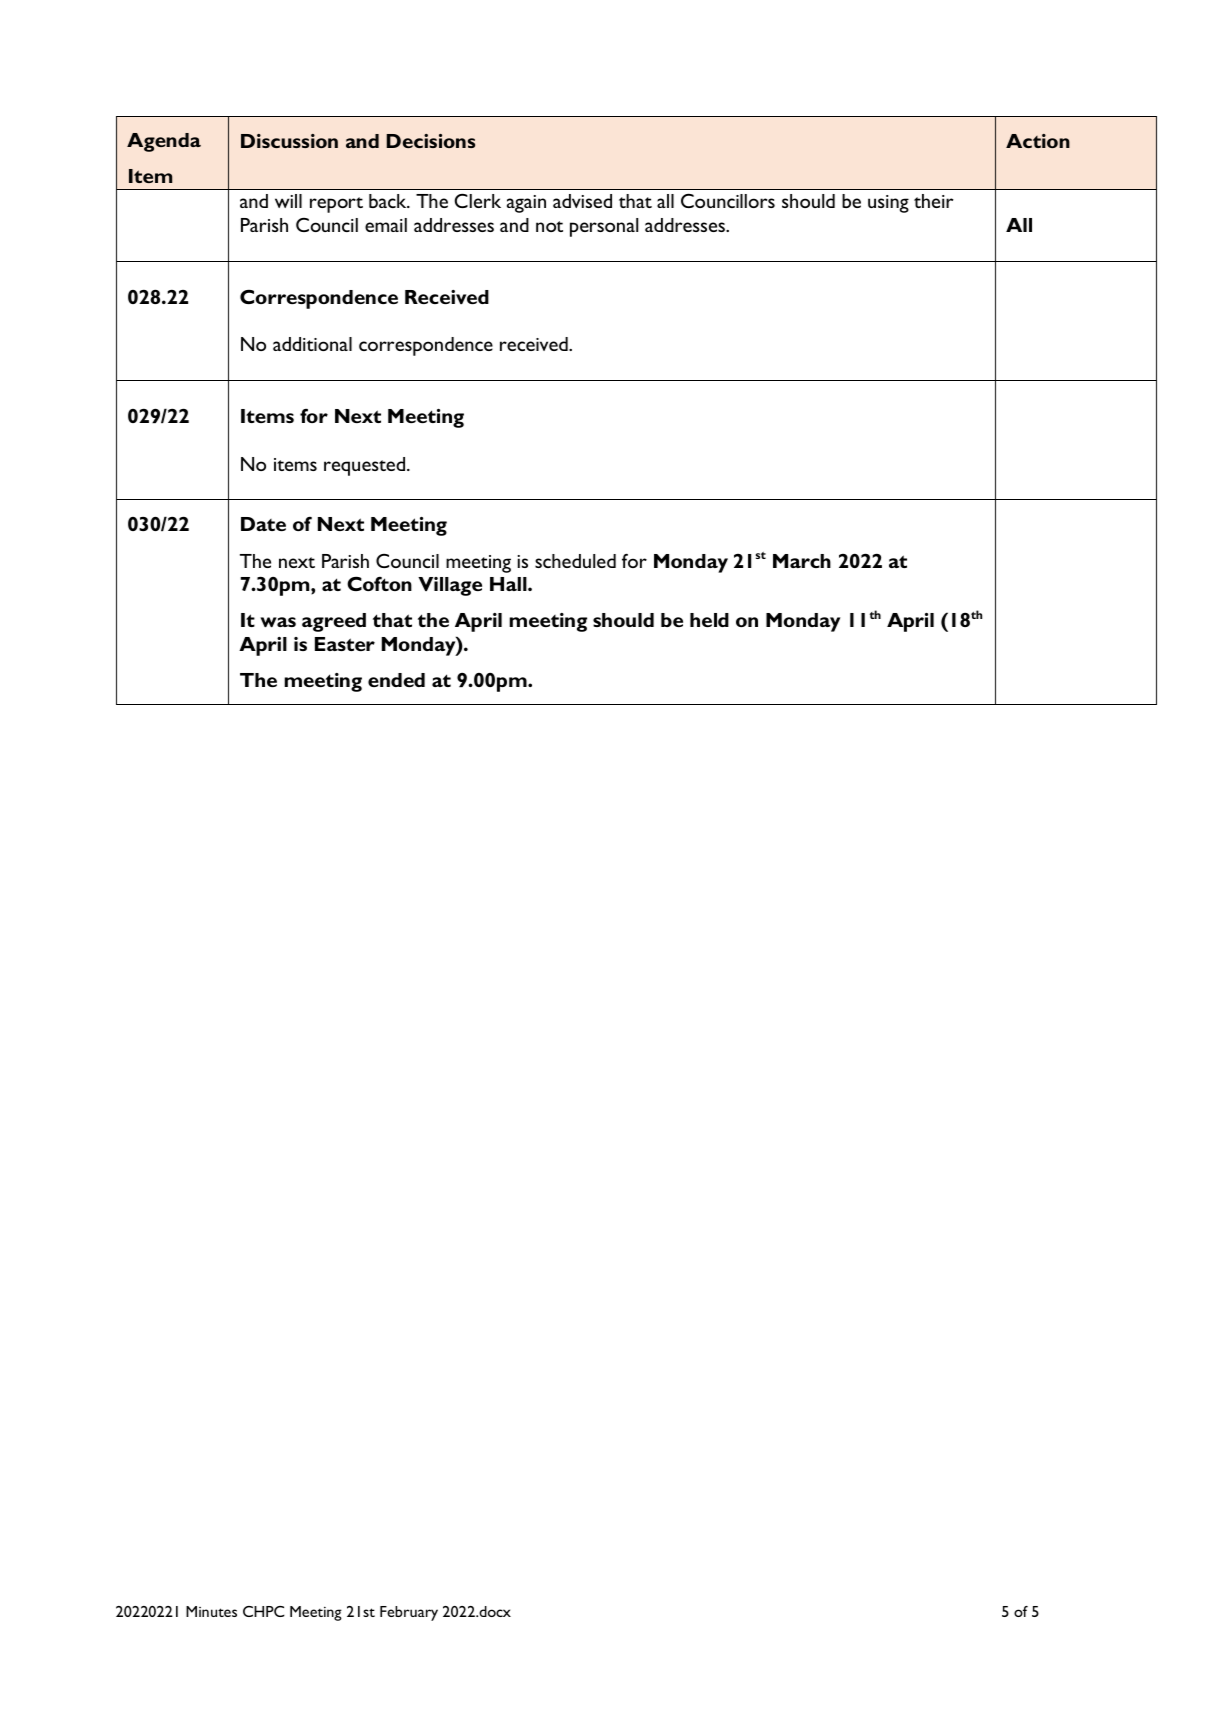  Describe the element at coordinates (278, 622) in the screenshot. I see `was` at that location.
